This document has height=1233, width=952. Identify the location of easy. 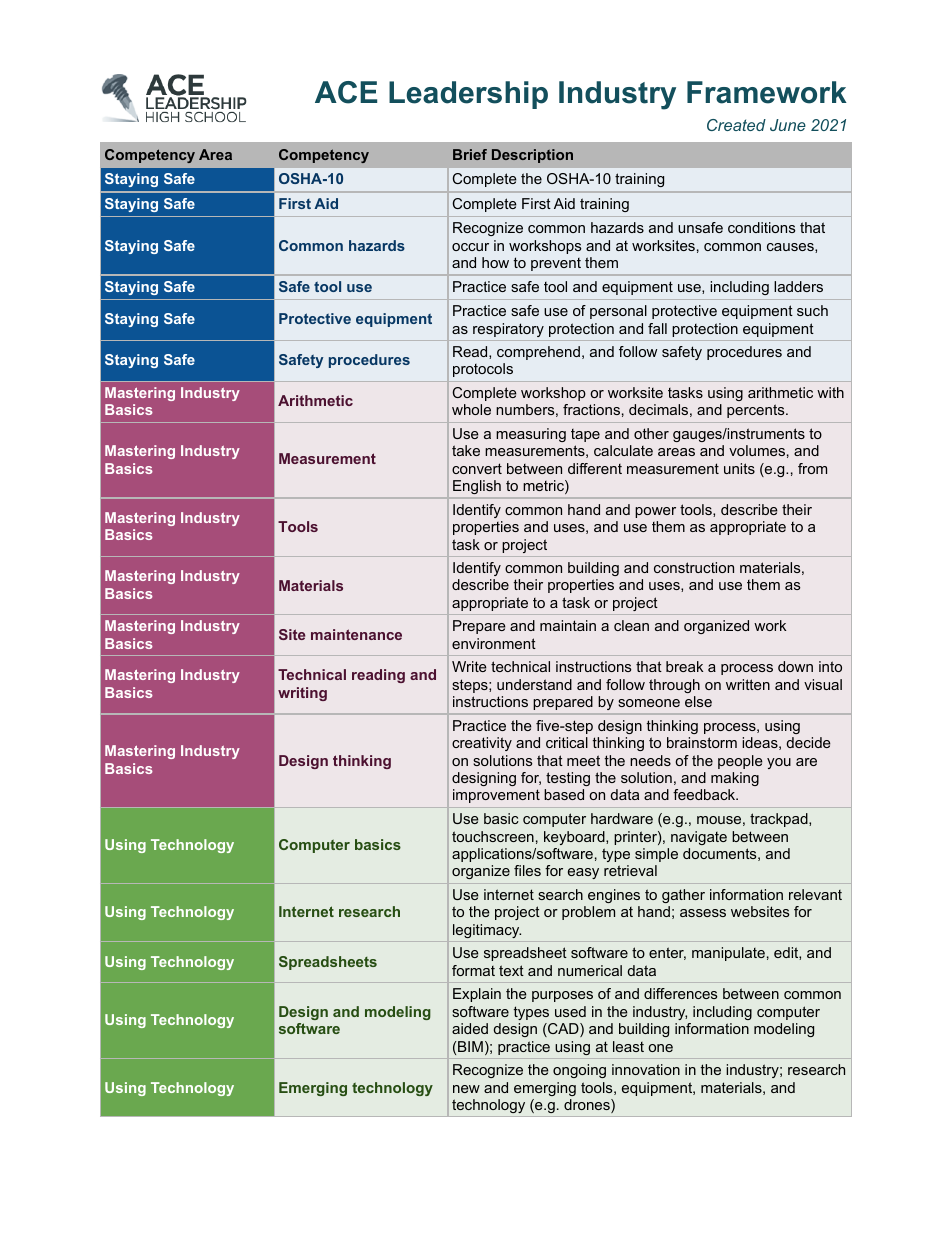
(583, 873).
